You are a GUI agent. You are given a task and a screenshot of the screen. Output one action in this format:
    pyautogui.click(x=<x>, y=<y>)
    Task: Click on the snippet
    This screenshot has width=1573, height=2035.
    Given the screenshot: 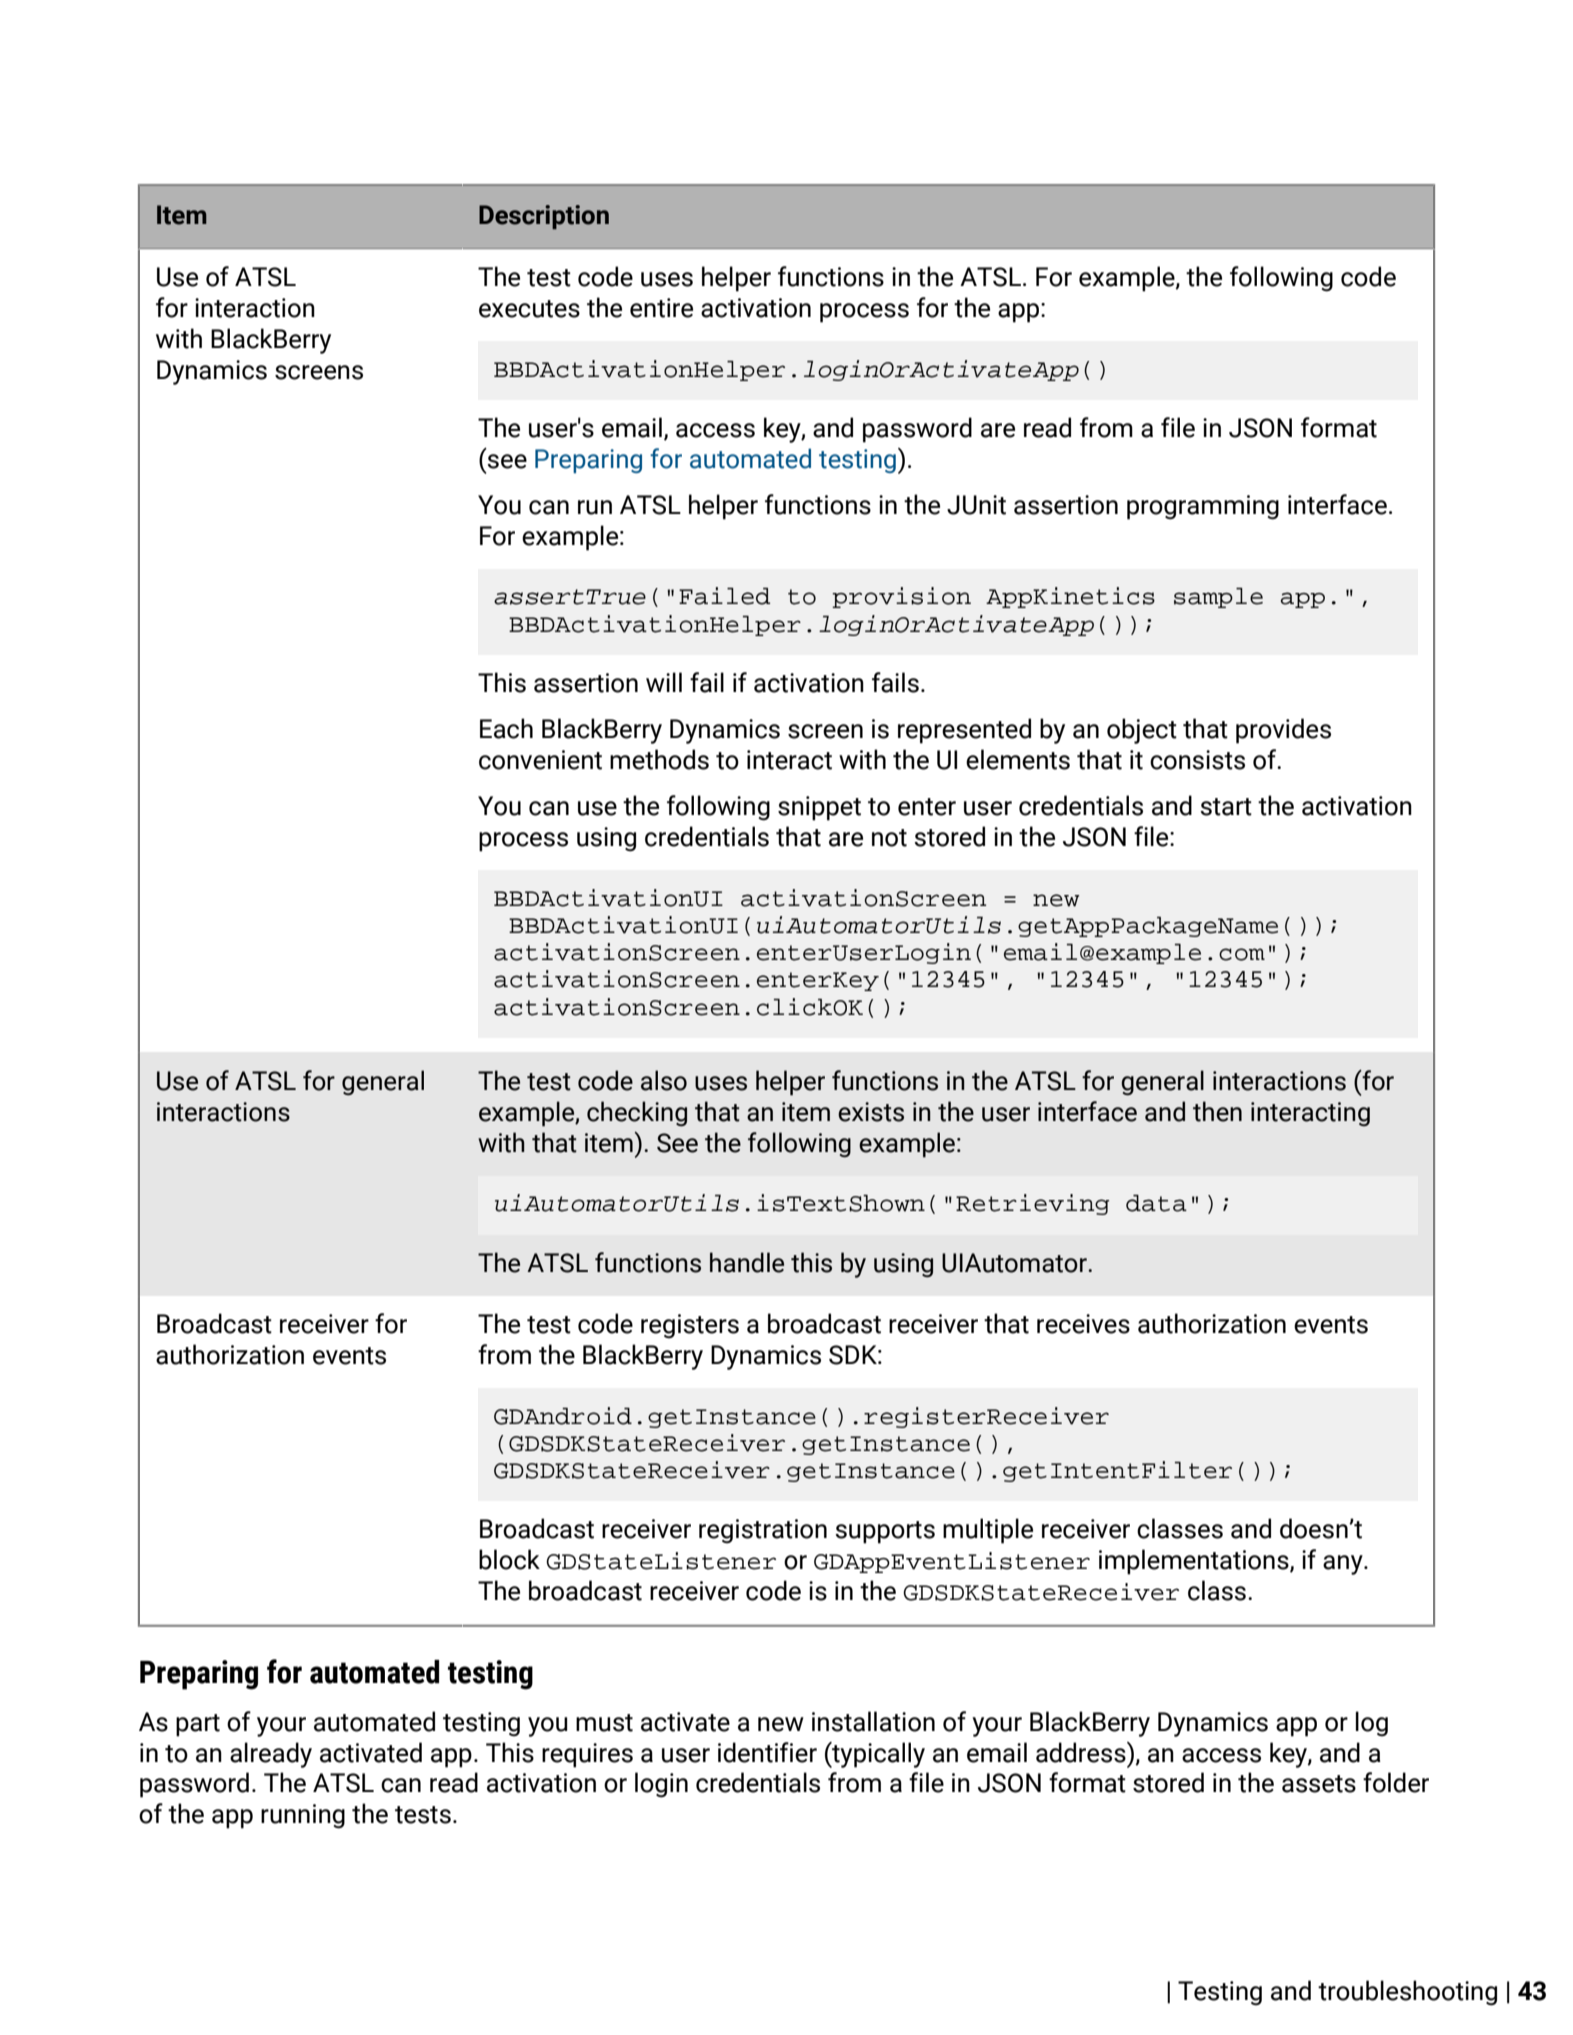 What is the action you would take?
    pyautogui.click(x=819, y=808)
